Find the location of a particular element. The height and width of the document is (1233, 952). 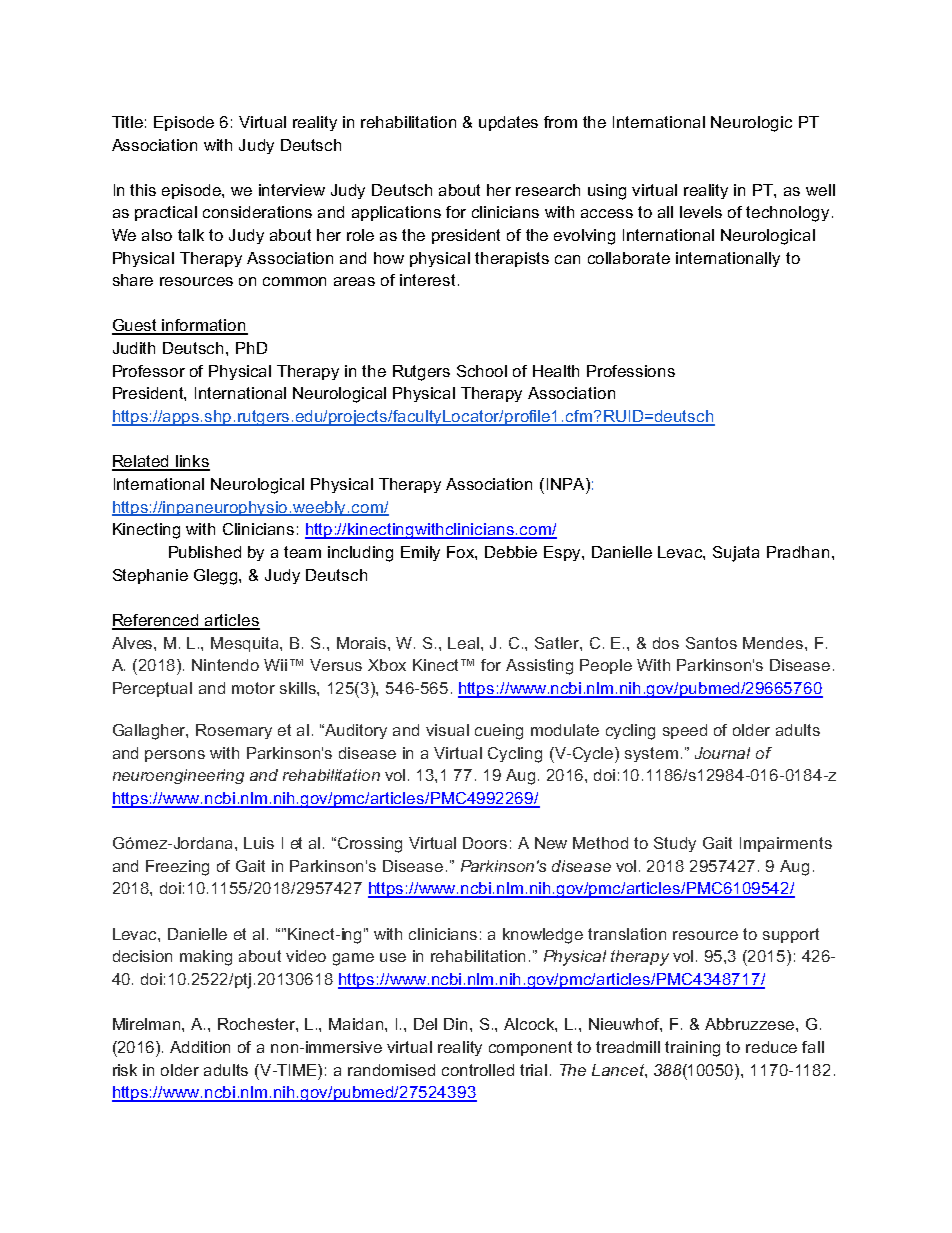

updates is located at coordinates (508, 123).
